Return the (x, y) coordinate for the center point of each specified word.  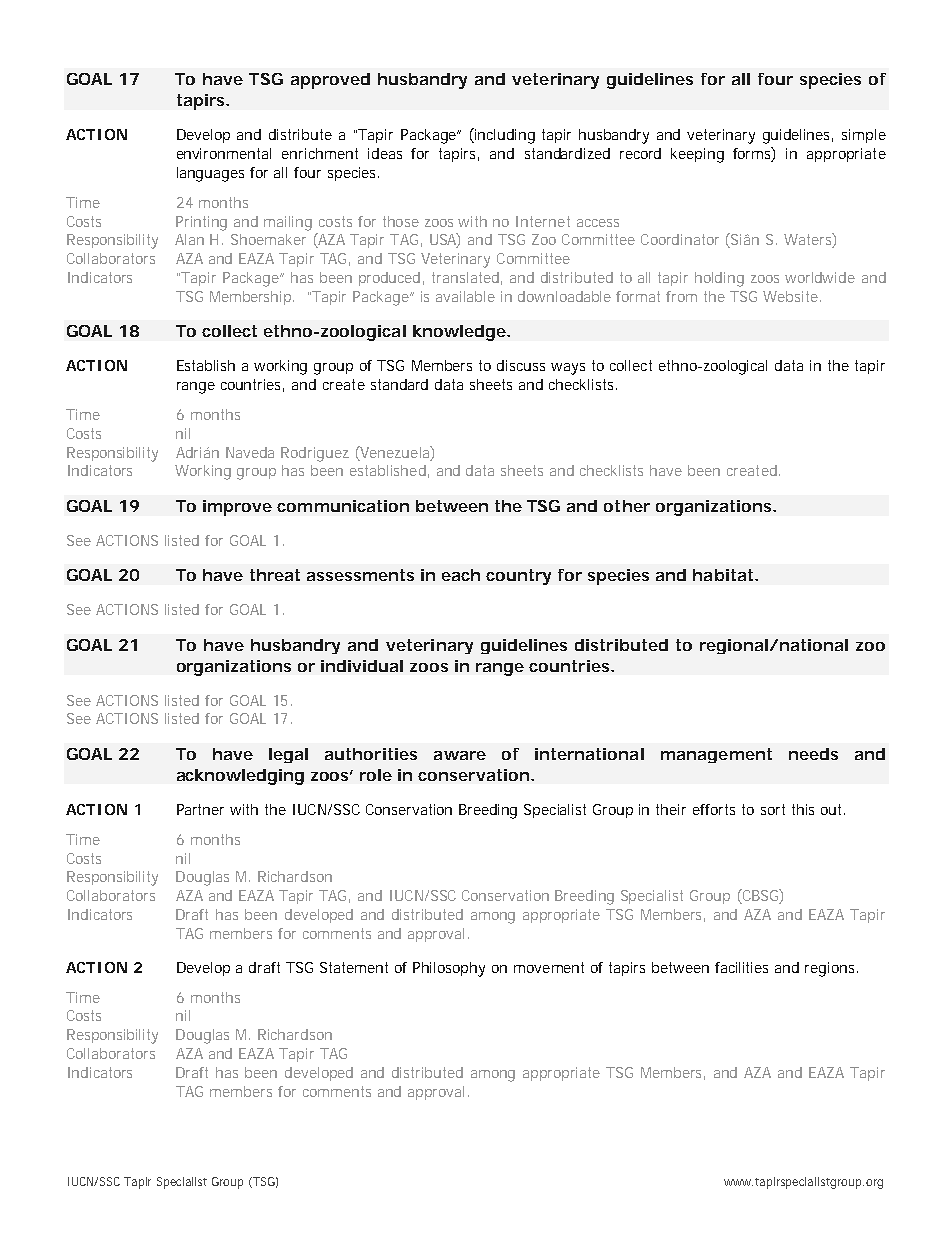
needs (813, 754)
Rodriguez (315, 454)
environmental (224, 153)
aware (460, 755)
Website (790, 296)
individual (362, 666)
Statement (354, 967)
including (504, 136)
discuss (521, 365)
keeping (697, 155)
